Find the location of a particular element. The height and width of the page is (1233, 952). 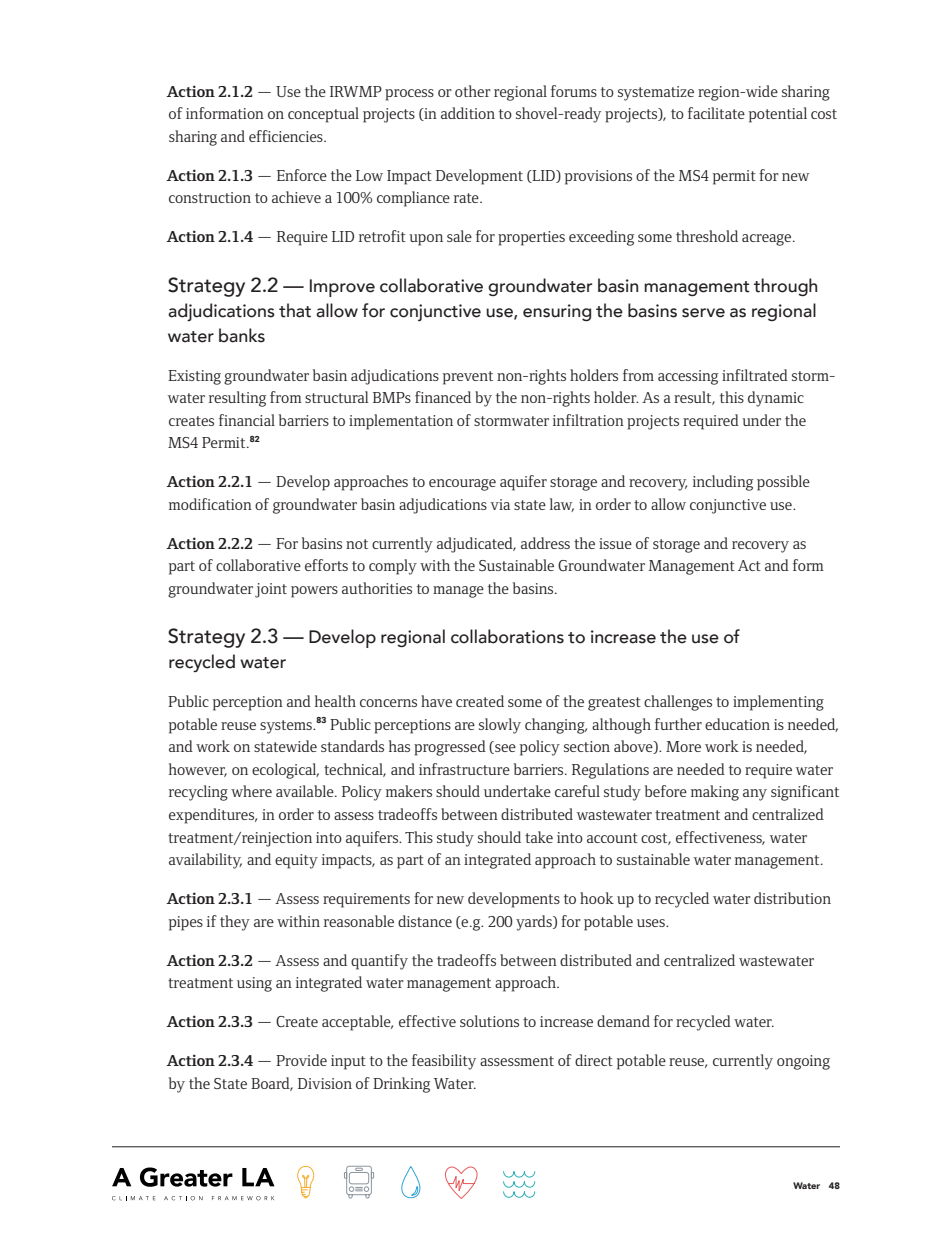

infrastructure is located at coordinates (464, 769).
